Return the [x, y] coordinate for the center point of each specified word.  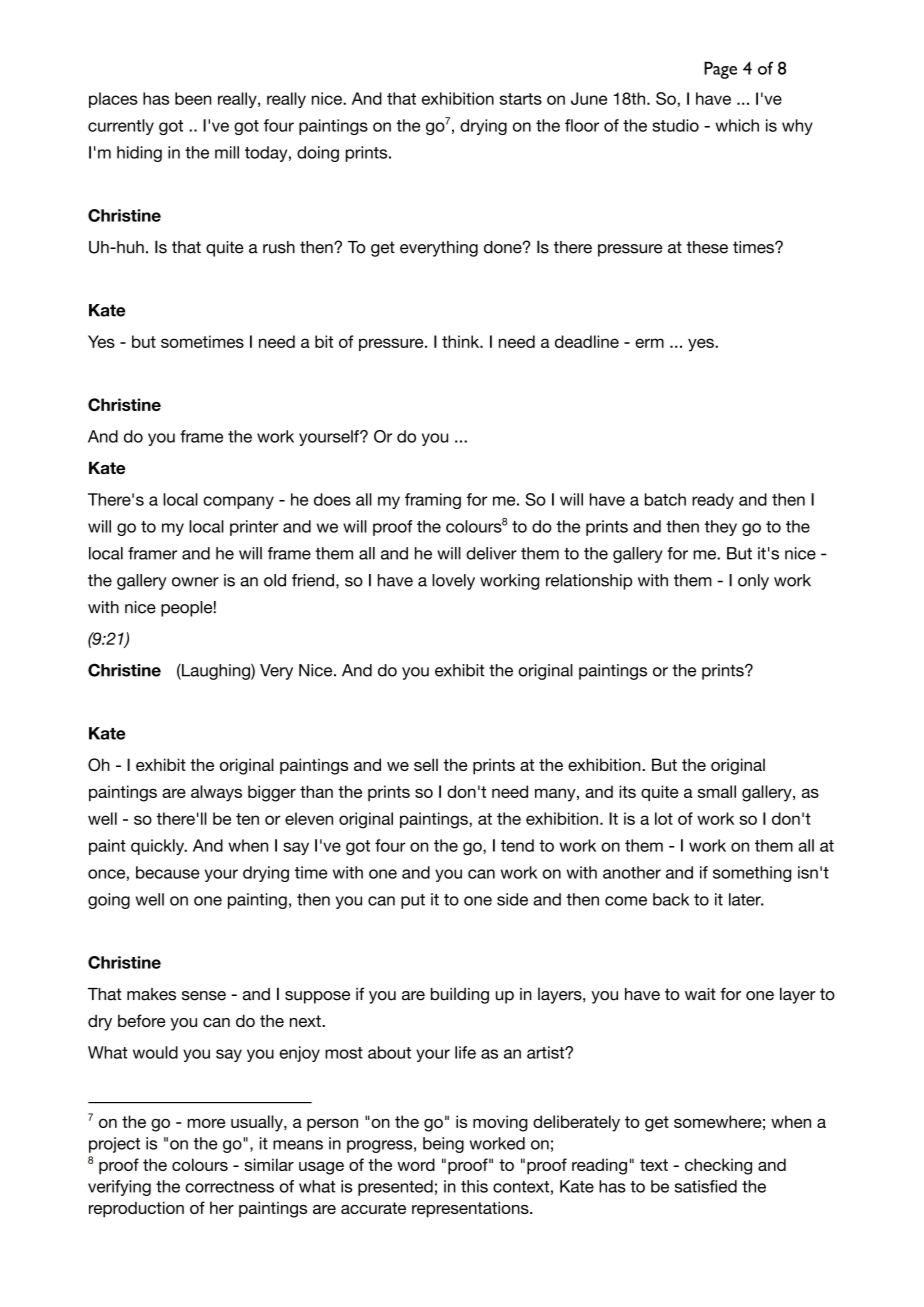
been [193, 98]
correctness [229, 1187]
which [737, 125]
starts [521, 99]
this [474, 1186]
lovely [453, 582]
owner [195, 582]
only [753, 582]
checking [718, 1166]
